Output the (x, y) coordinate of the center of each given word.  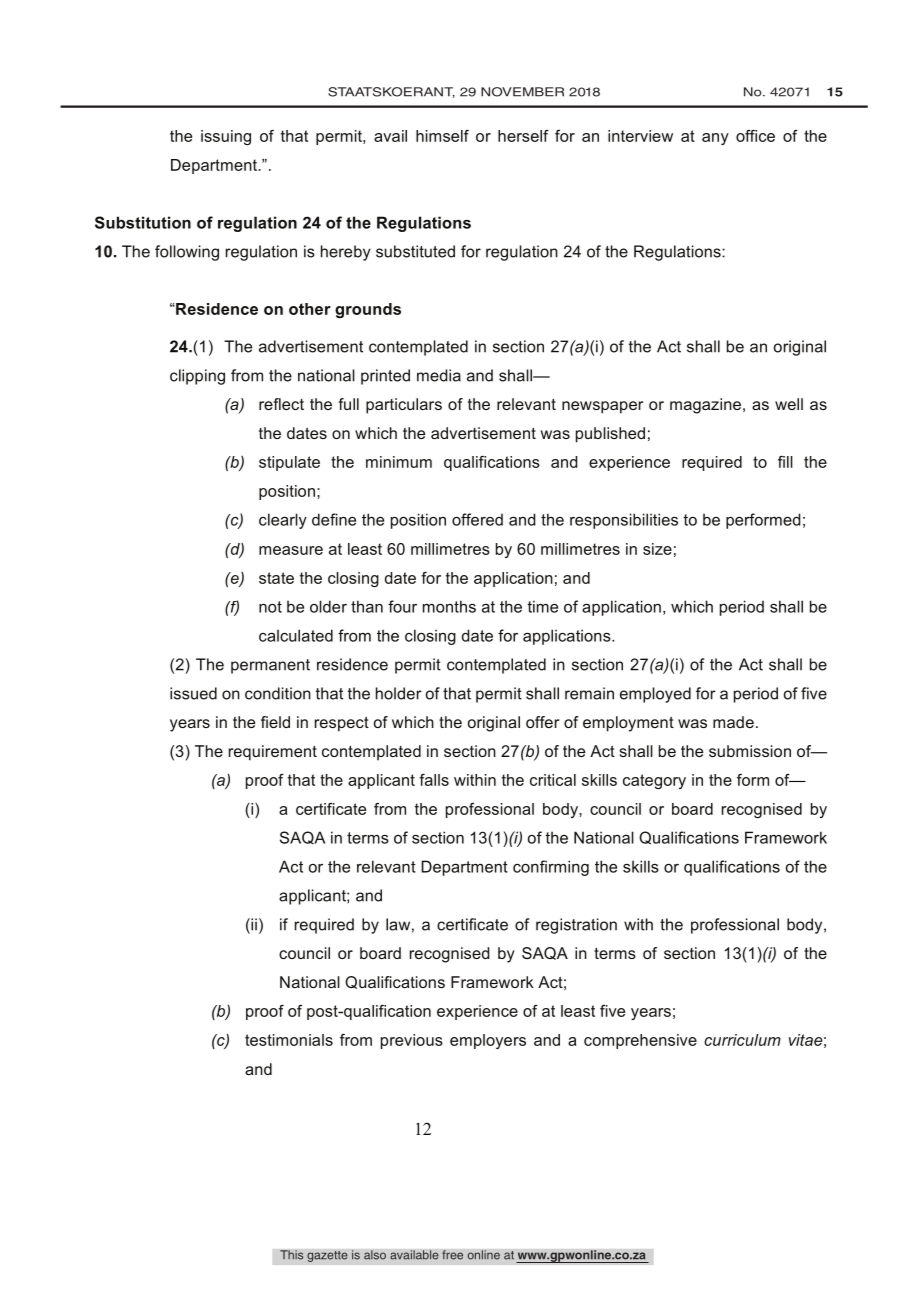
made (733, 722)
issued (193, 693)
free (452, 1255)
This (292, 1255)
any (715, 139)
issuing (226, 137)
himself (442, 136)
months (449, 606)
